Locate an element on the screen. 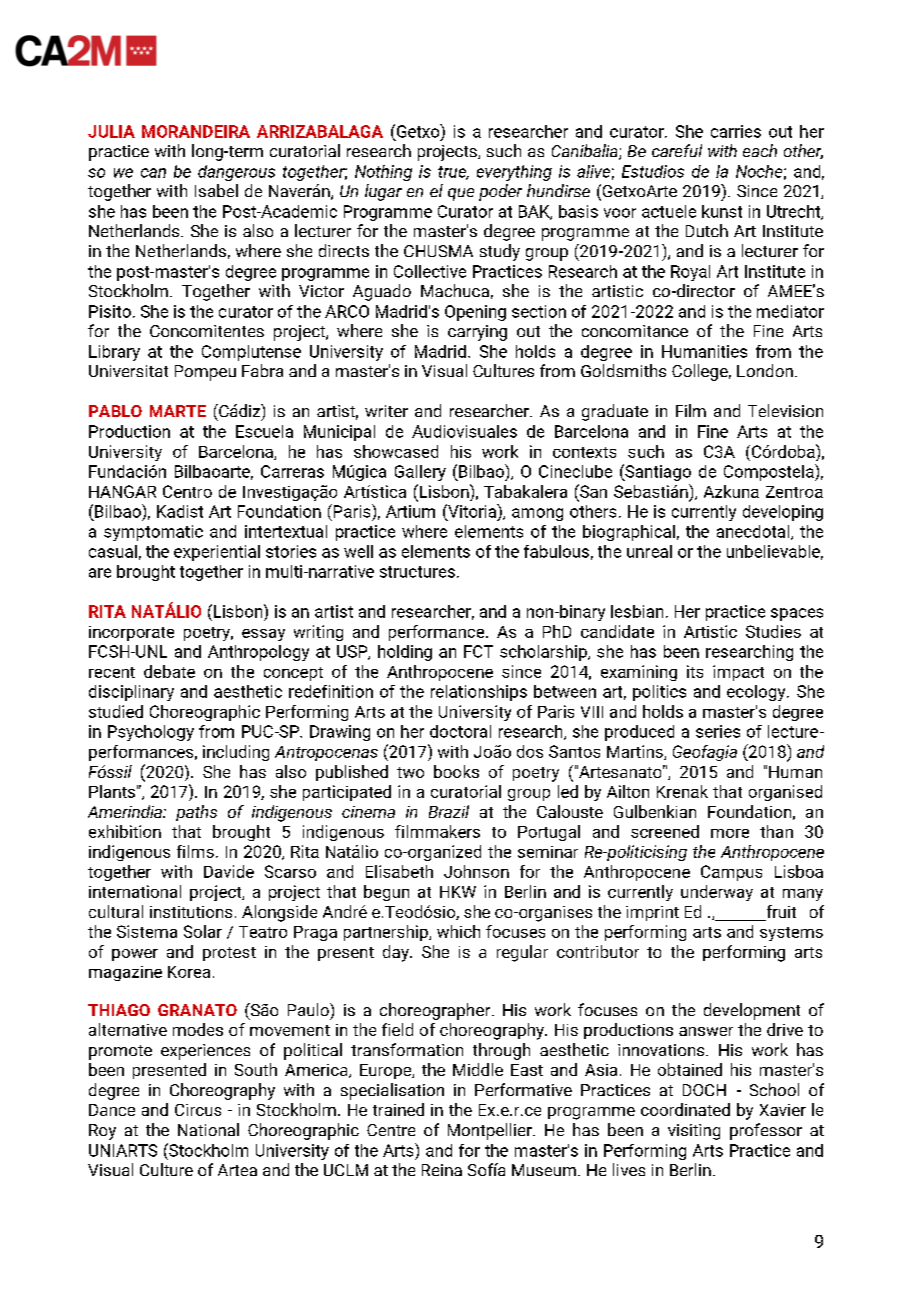 The width and height of the screenshot is (924, 1307). visiting is located at coordinates (694, 1132).
